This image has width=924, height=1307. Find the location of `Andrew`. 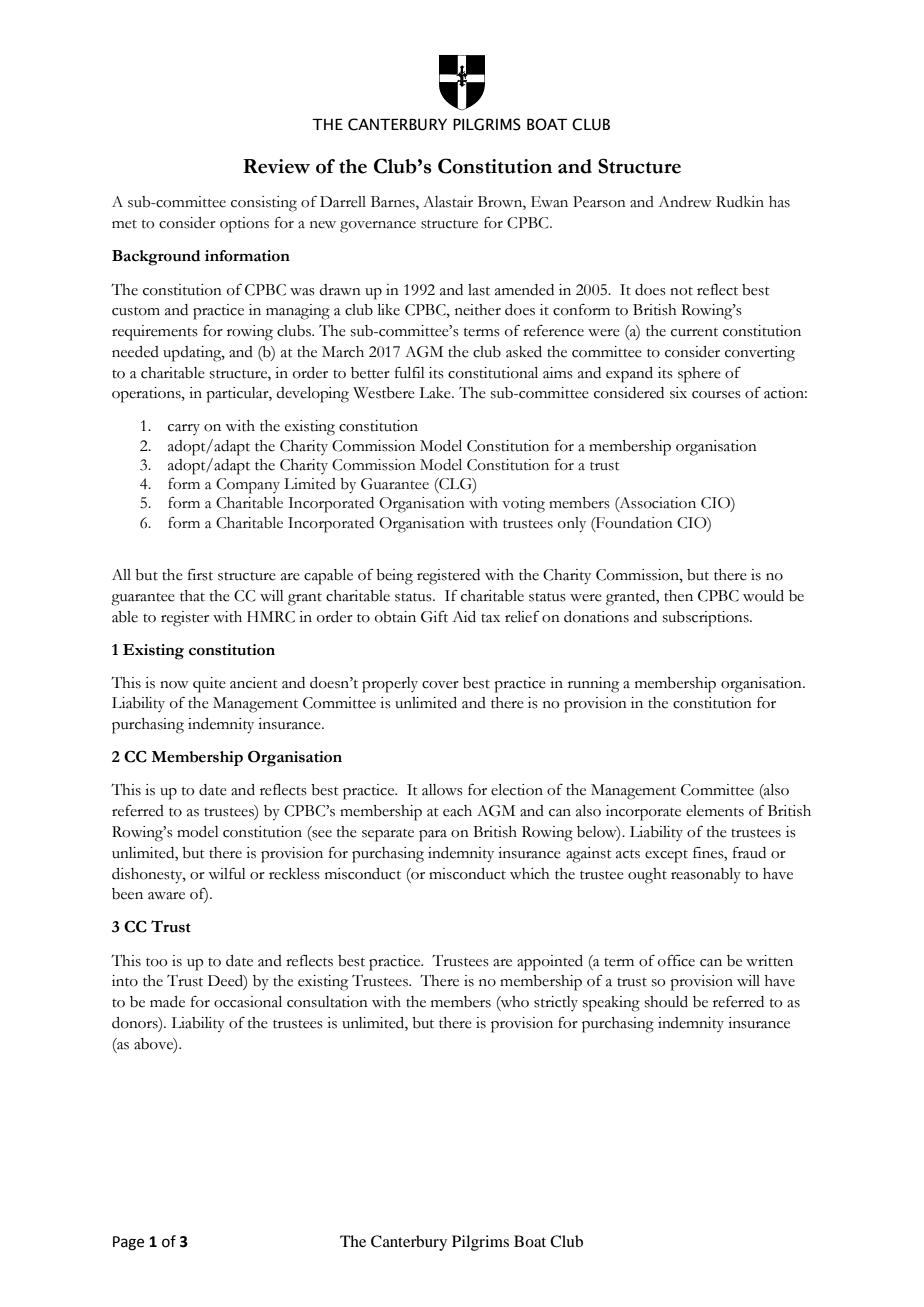

Andrew is located at coordinates (685, 202).
